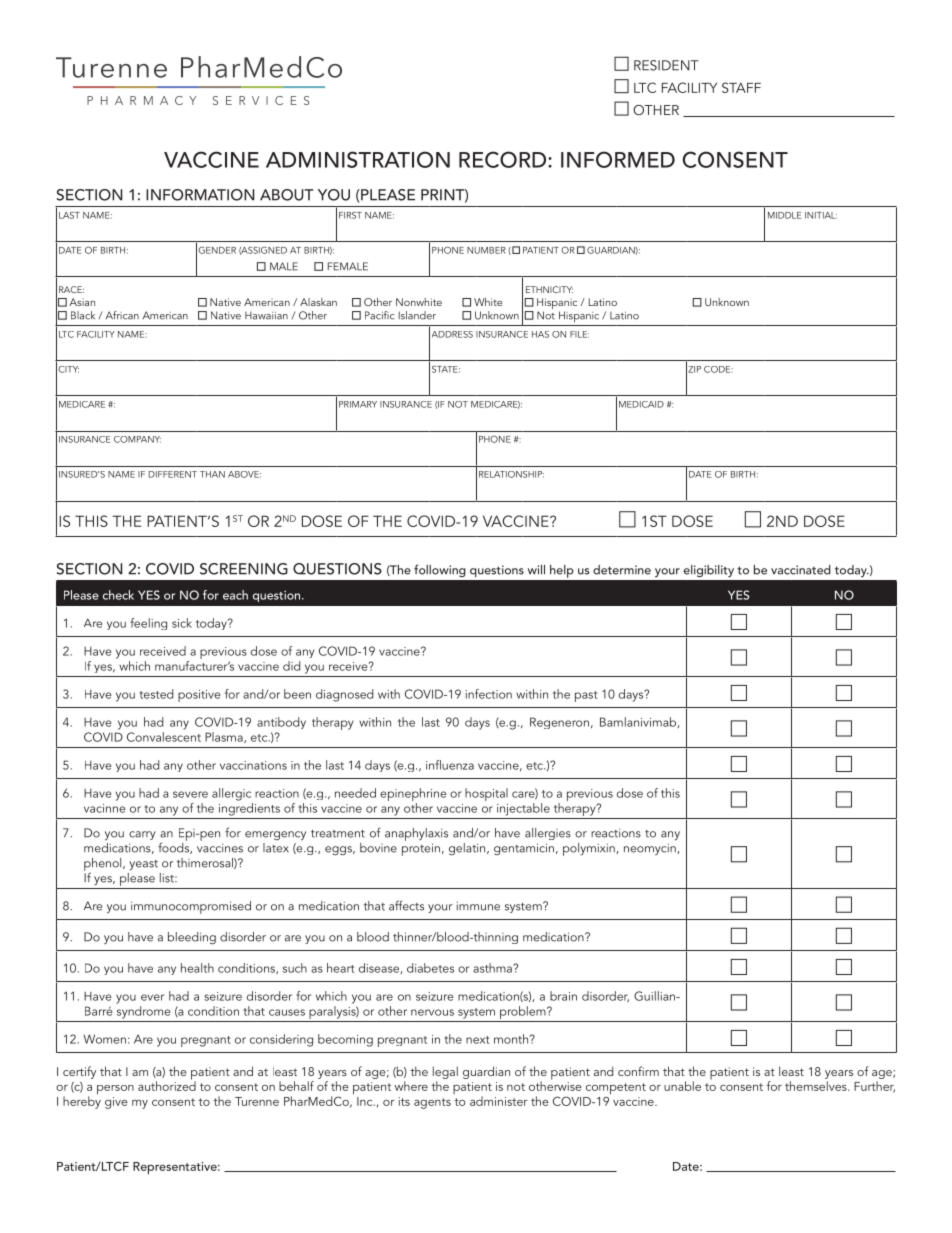 Image resolution: width=952 pixels, height=1233 pixels. Describe the element at coordinates (536, 570) in the screenshot. I see `will` at that location.
